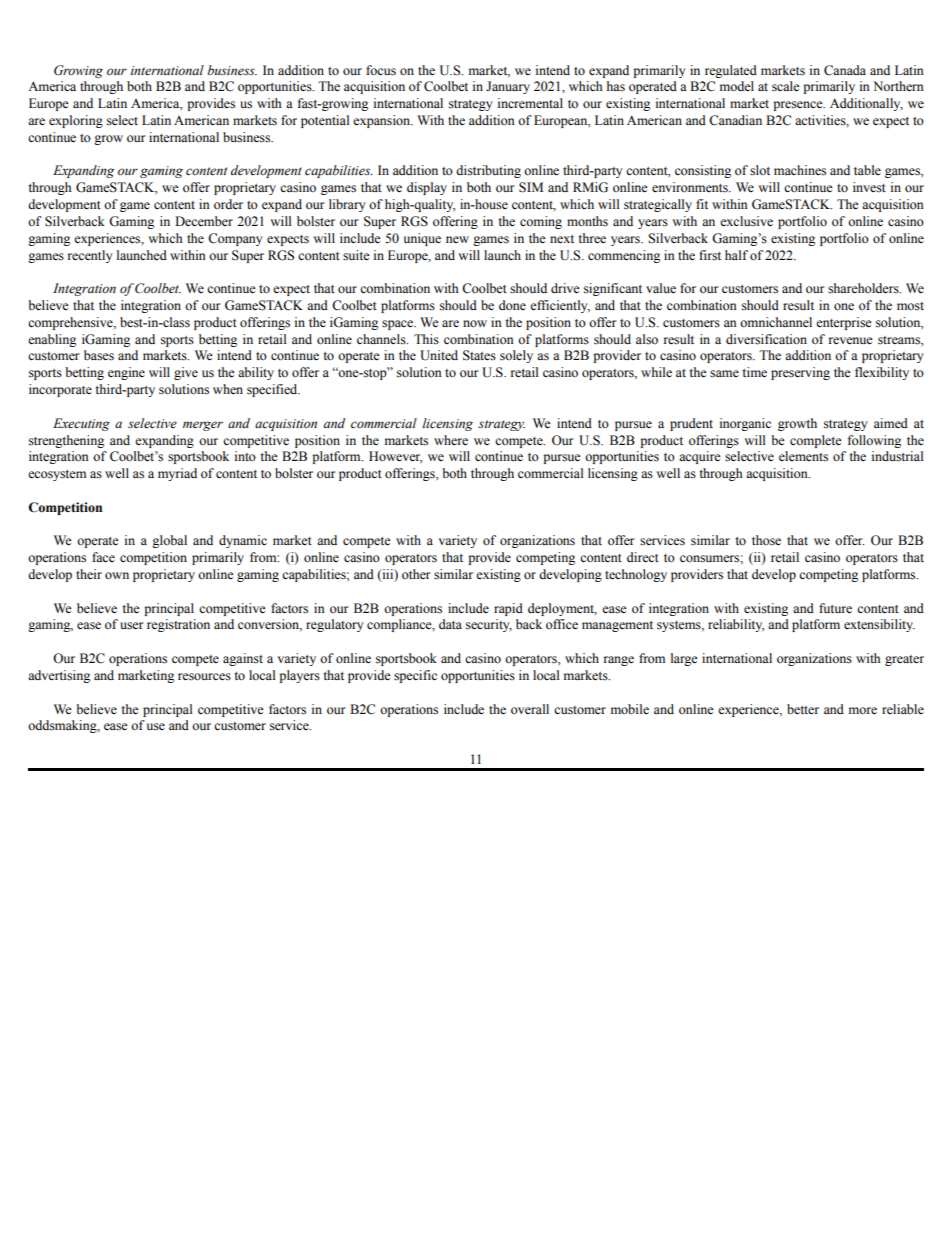  I want to click on December, so click(204, 221).
